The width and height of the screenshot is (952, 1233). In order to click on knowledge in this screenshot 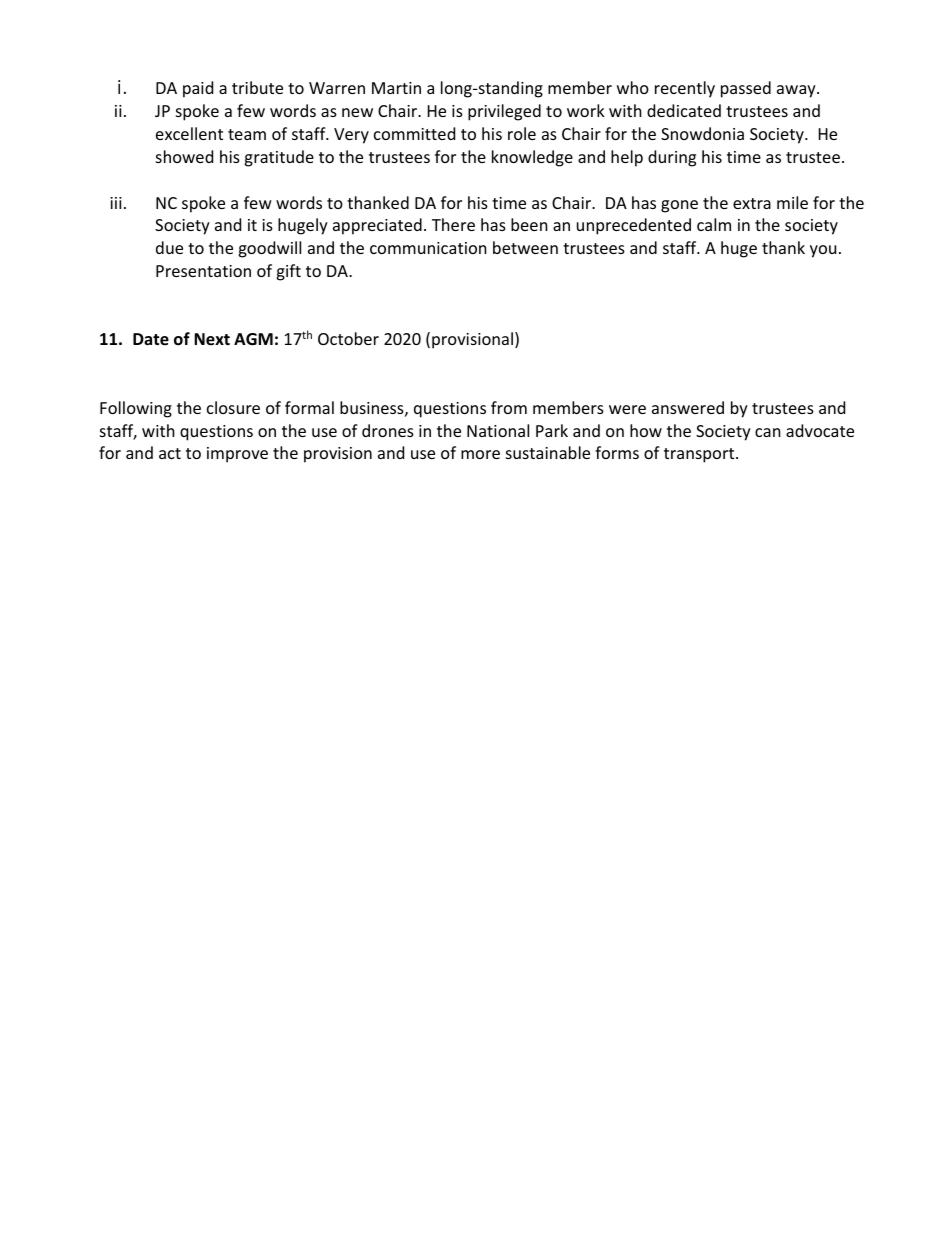, I will do `click(532, 158)`.
